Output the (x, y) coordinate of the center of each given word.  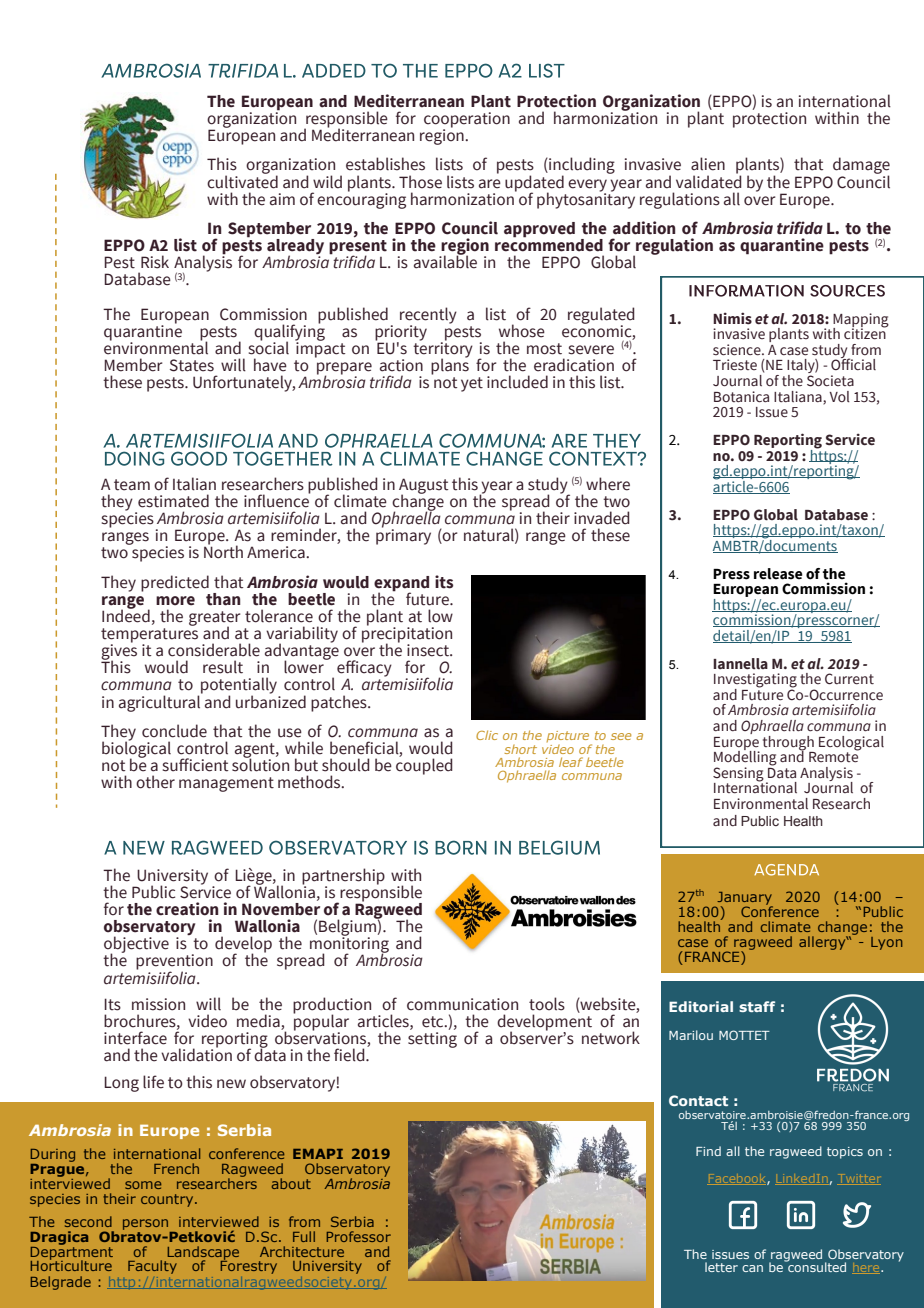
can (752, 1268)
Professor (359, 1236)
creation (187, 909)
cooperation (467, 121)
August (423, 487)
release (778, 574)
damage (861, 167)
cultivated (242, 181)
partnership (343, 877)
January (744, 899)
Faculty (152, 1267)
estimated (173, 501)
